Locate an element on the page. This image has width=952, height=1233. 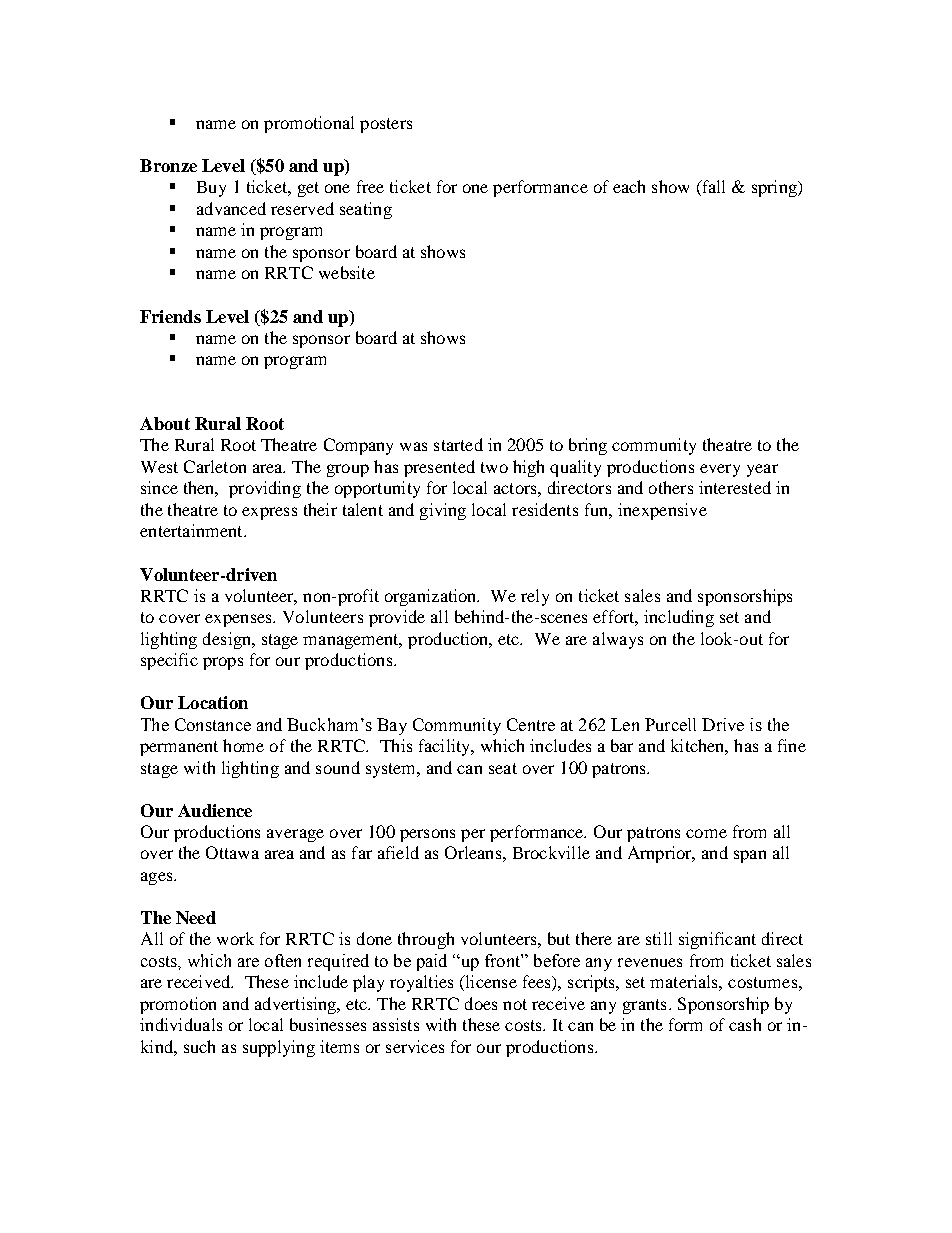
Ottawa is located at coordinates (232, 852).
